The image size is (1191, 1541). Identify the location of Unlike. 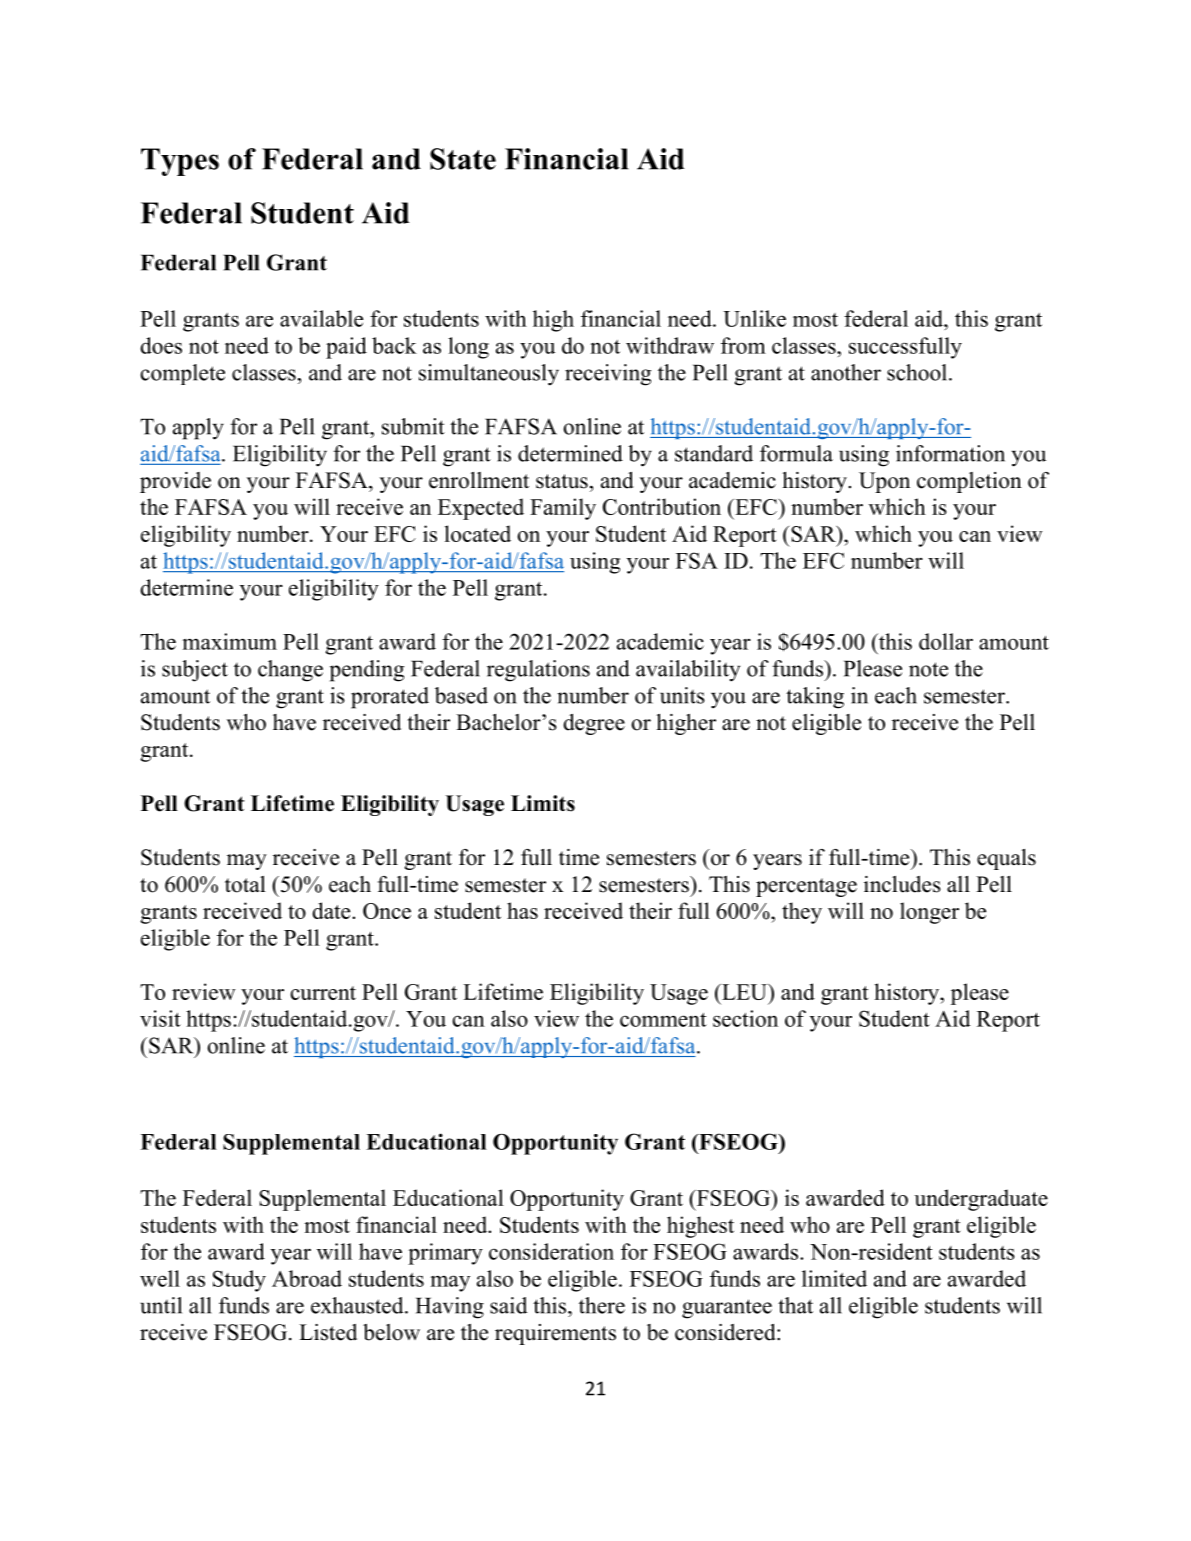
(754, 318).
